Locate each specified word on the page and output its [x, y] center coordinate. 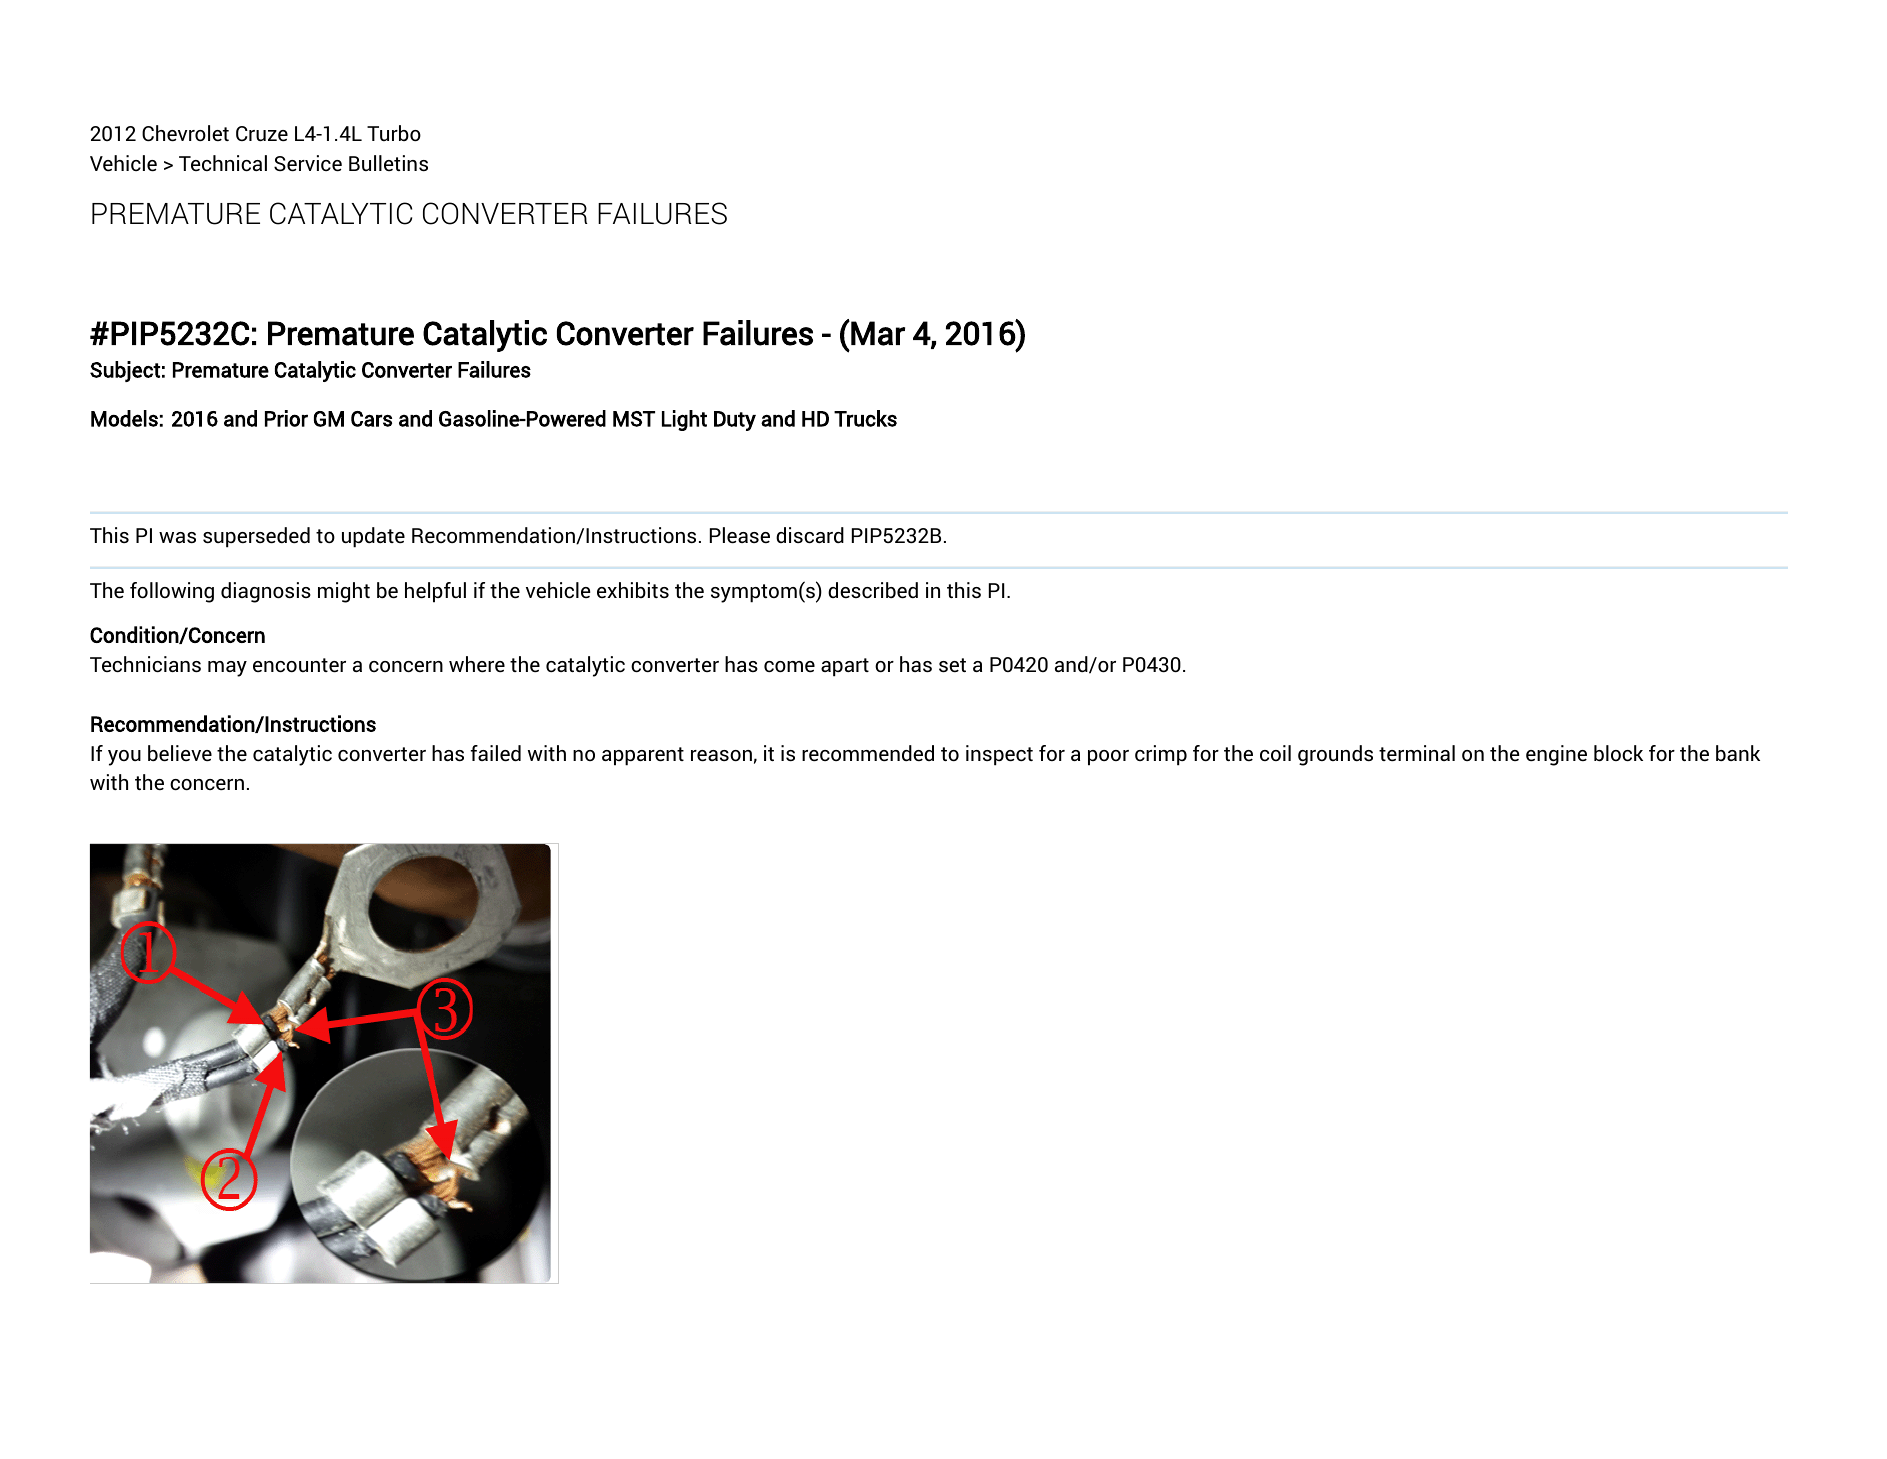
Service [308, 163]
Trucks [865, 418]
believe [180, 753]
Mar [877, 333]
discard [810, 535]
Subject [125, 371]
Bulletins [388, 163]
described [873, 590]
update [373, 537]
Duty [735, 421]
